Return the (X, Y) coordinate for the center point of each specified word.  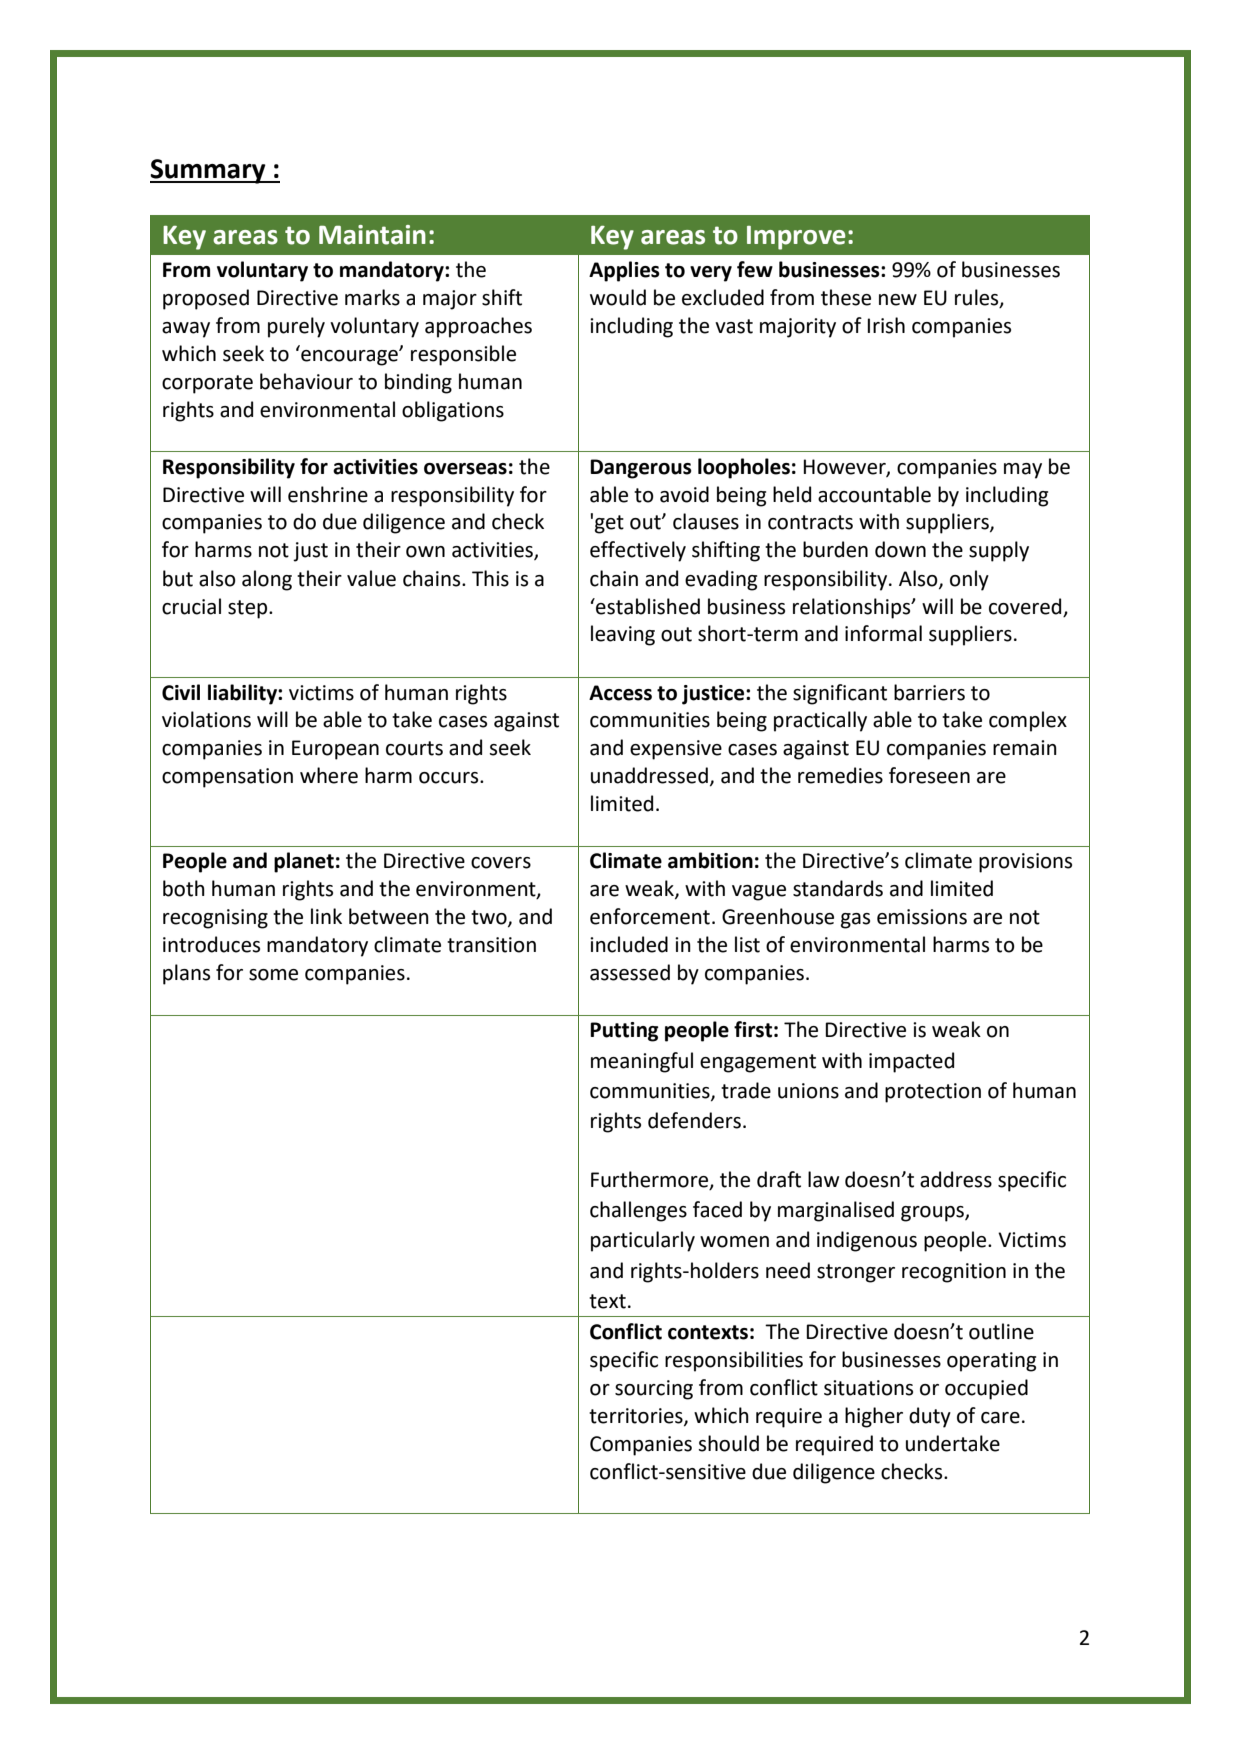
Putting (624, 1032)
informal (883, 633)
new (898, 300)
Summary (209, 171)
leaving (623, 635)
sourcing (654, 1390)
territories (637, 1417)
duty (930, 1417)
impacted (911, 1062)
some (273, 975)
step (249, 609)
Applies (624, 271)
